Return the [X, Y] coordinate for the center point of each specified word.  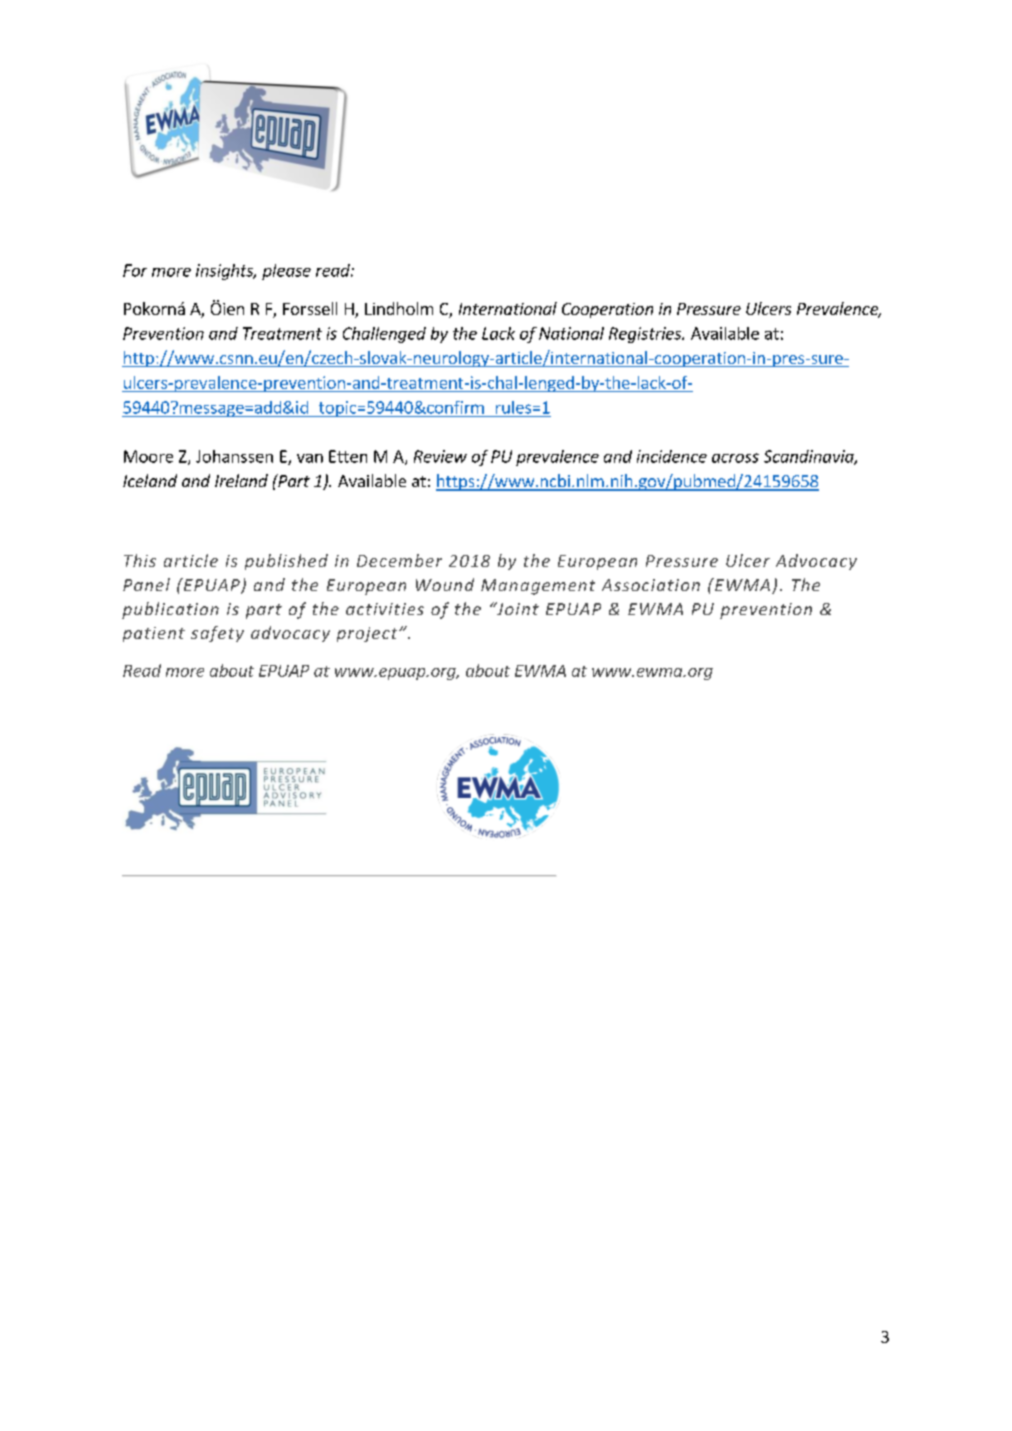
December [399, 560]
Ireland [241, 480]
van [310, 458]
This [140, 560]
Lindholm [399, 308]
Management [538, 587]
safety [217, 634]
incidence [672, 456]
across [735, 458]
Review [440, 456]
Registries [646, 335]
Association [651, 585]
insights [226, 272]
